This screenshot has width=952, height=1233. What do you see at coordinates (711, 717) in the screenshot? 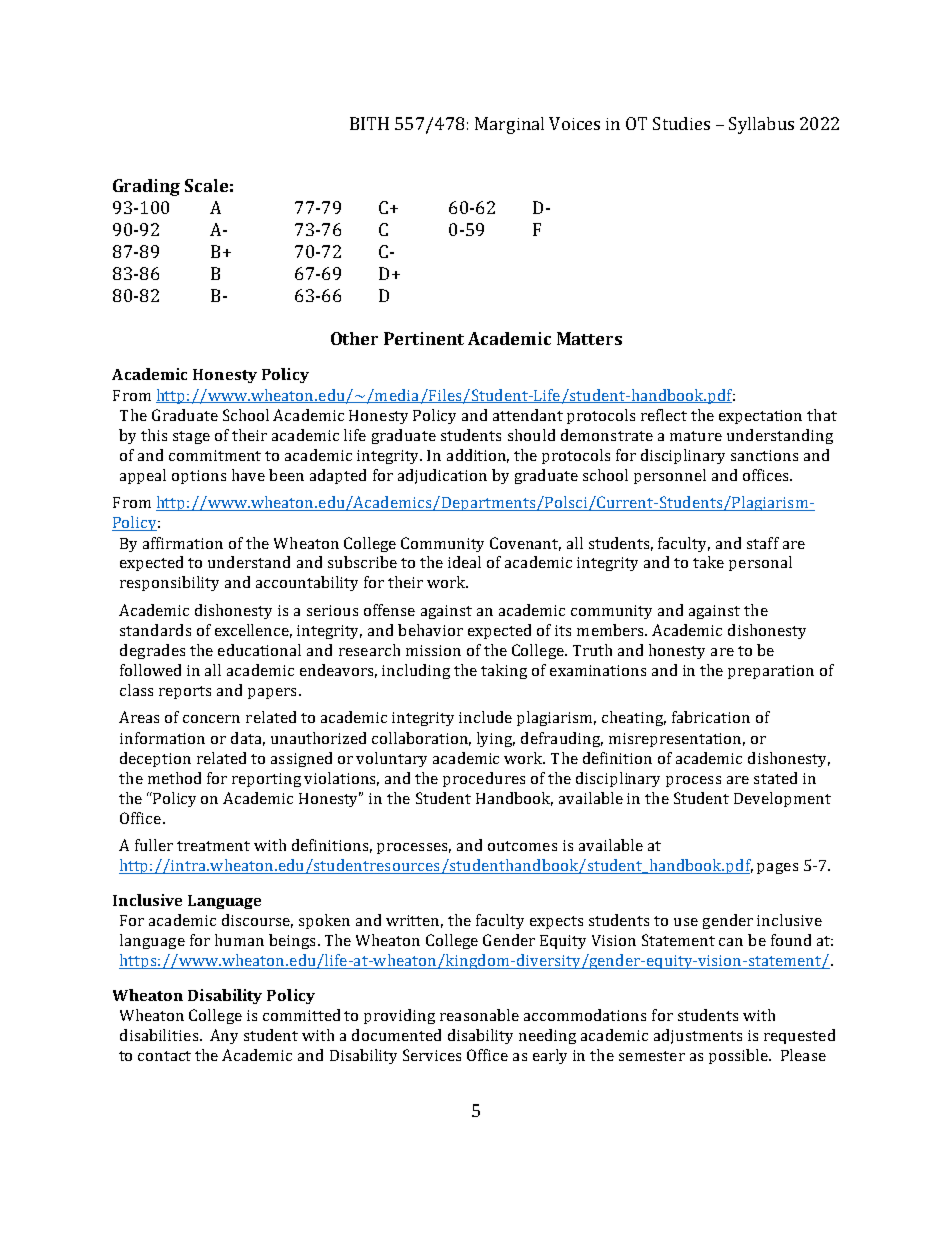
I see `fabrication` at bounding box center [711, 717].
